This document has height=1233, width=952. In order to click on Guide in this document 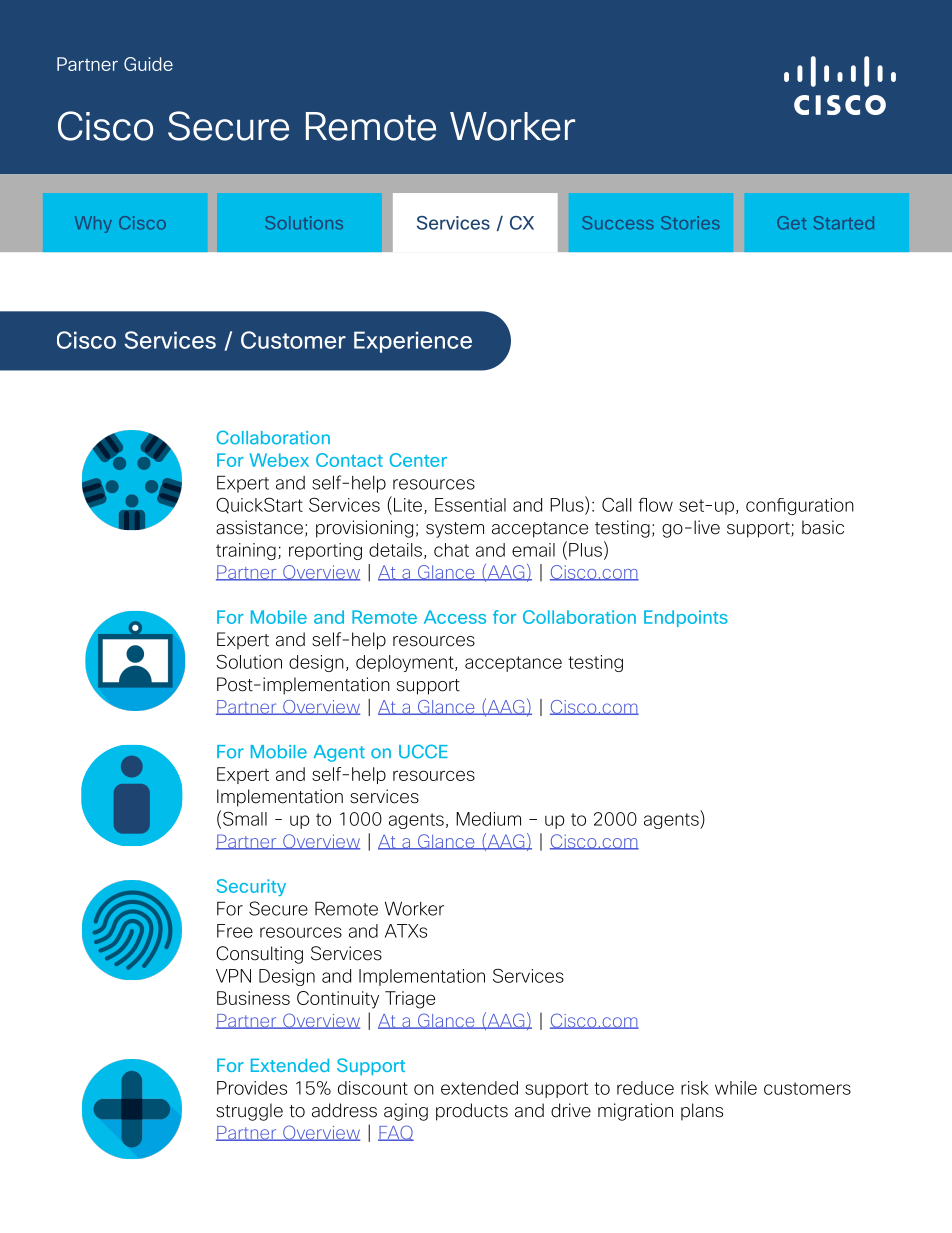, I will do `click(148, 64)`.
